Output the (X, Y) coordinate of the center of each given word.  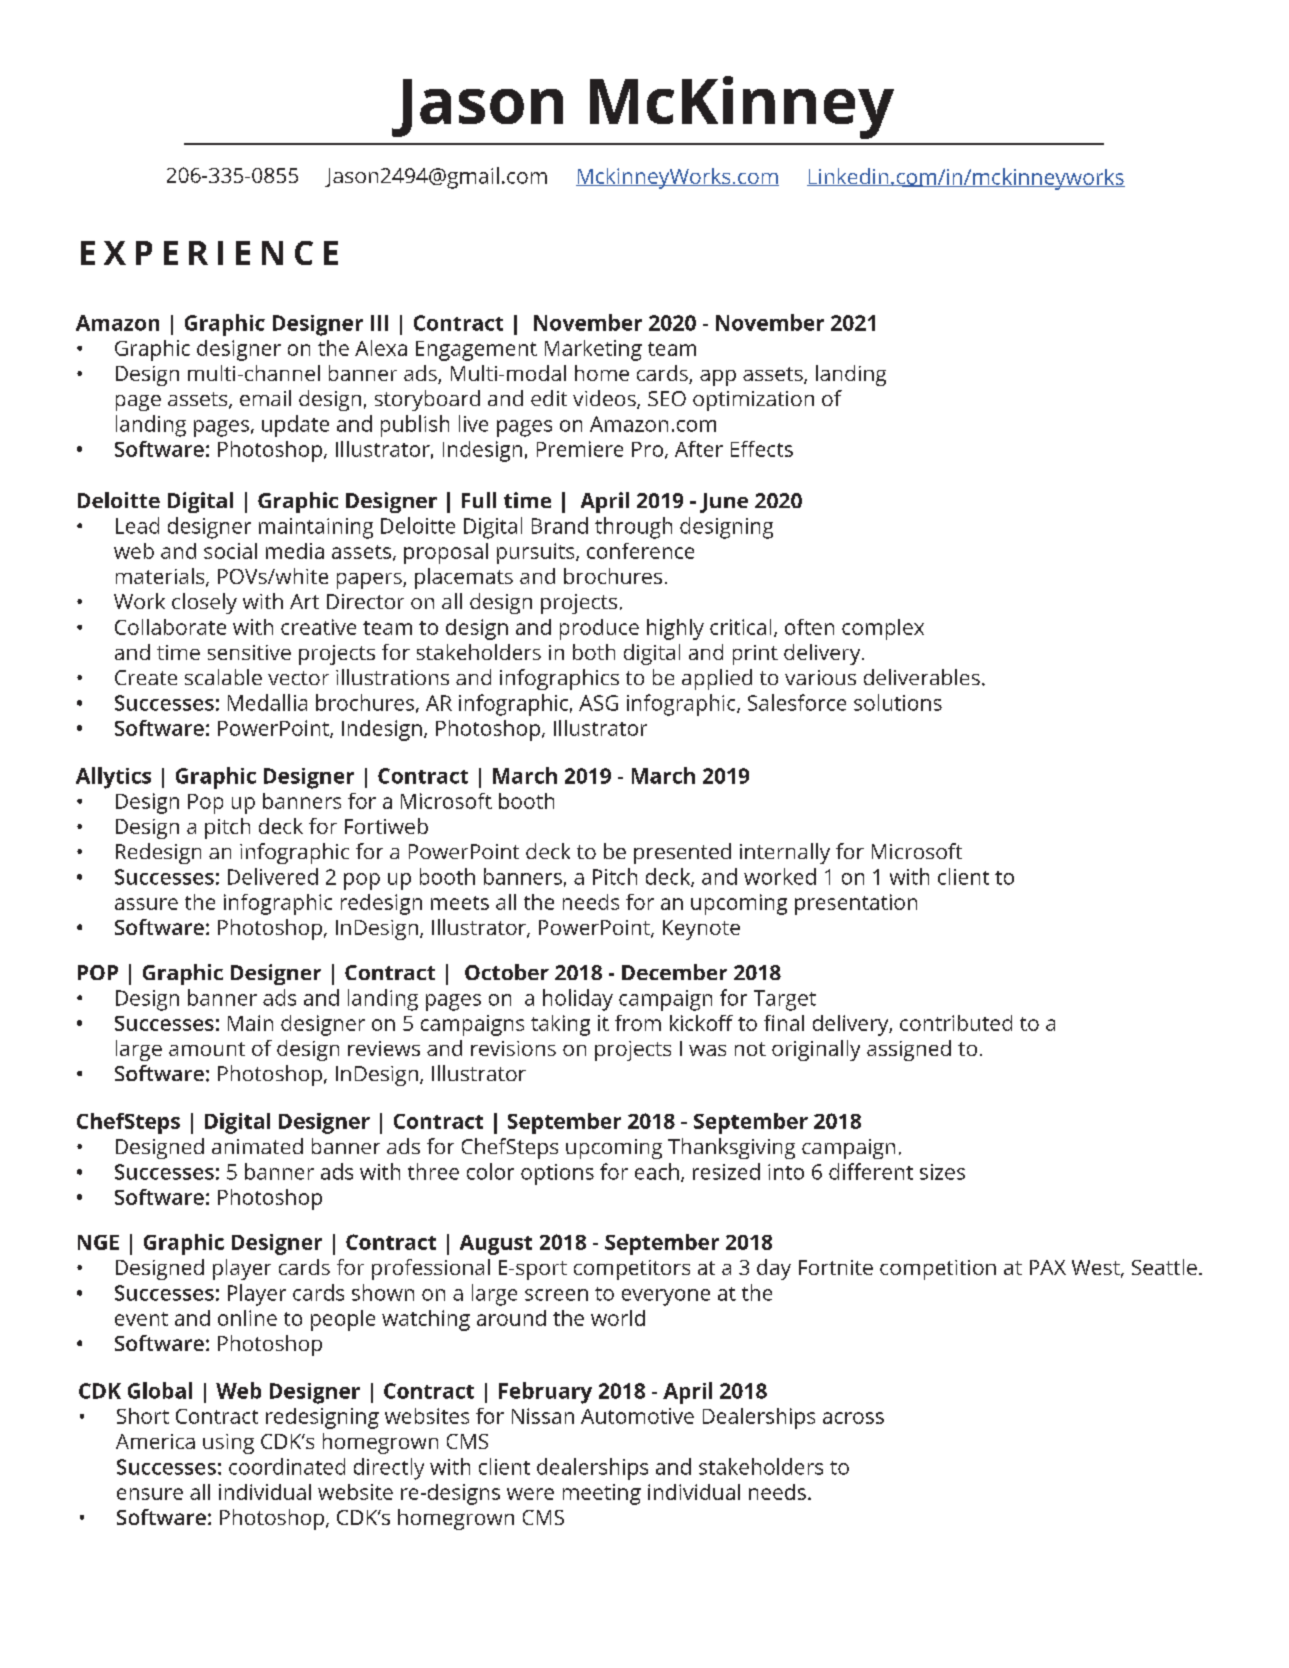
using (228, 1444)
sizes (942, 1172)
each (657, 1171)
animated (257, 1146)
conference (640, 551)
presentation (856, 904)
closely (204, 603)
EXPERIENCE (209, 253)
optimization (753, 401)
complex (883, 629)
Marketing (593, 350)
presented (682, 853)
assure (146, 904)
